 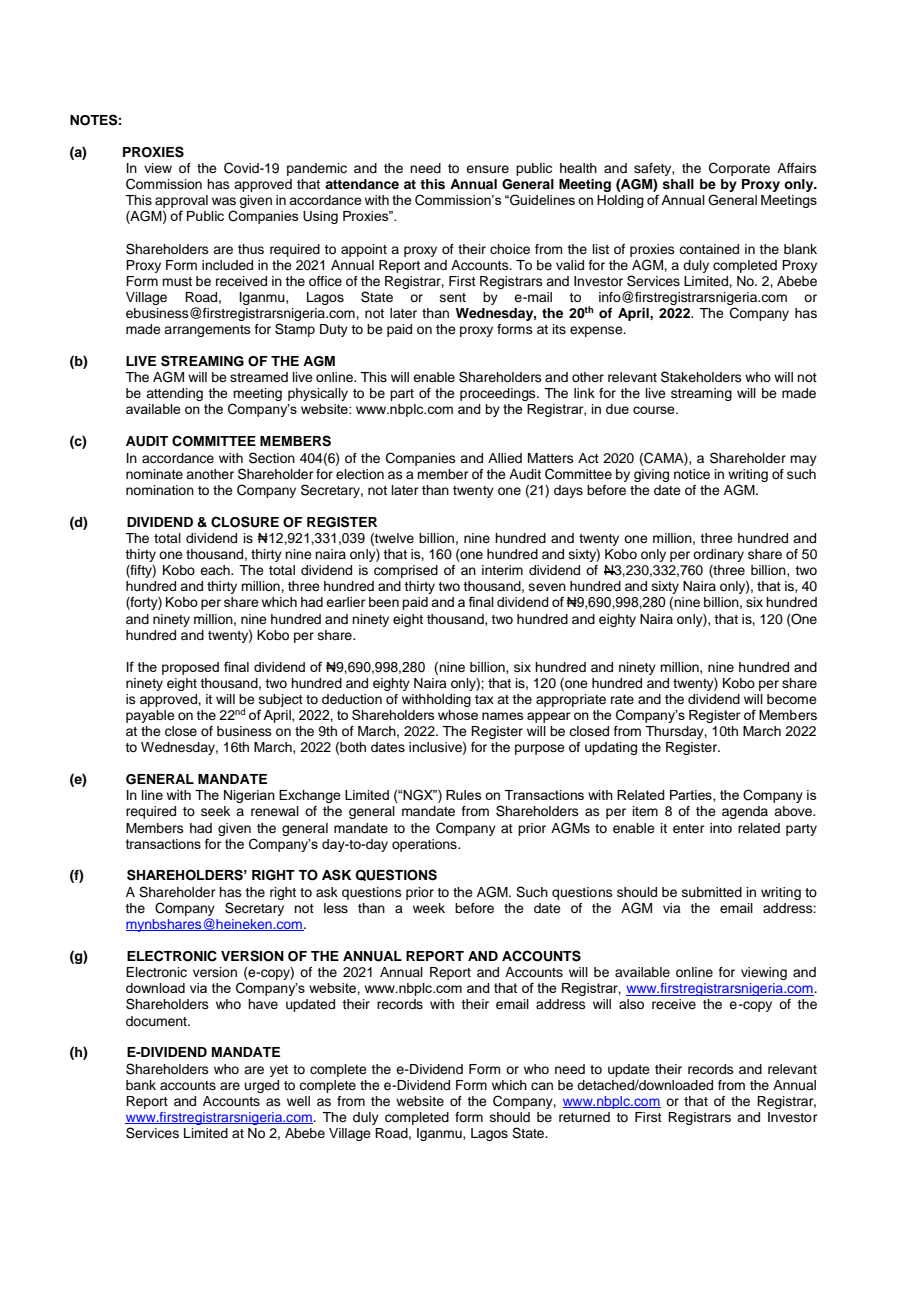 What do you see at coordinates (542, 1086) in the page?
I see `can` at bounding box center [542, 1086].
